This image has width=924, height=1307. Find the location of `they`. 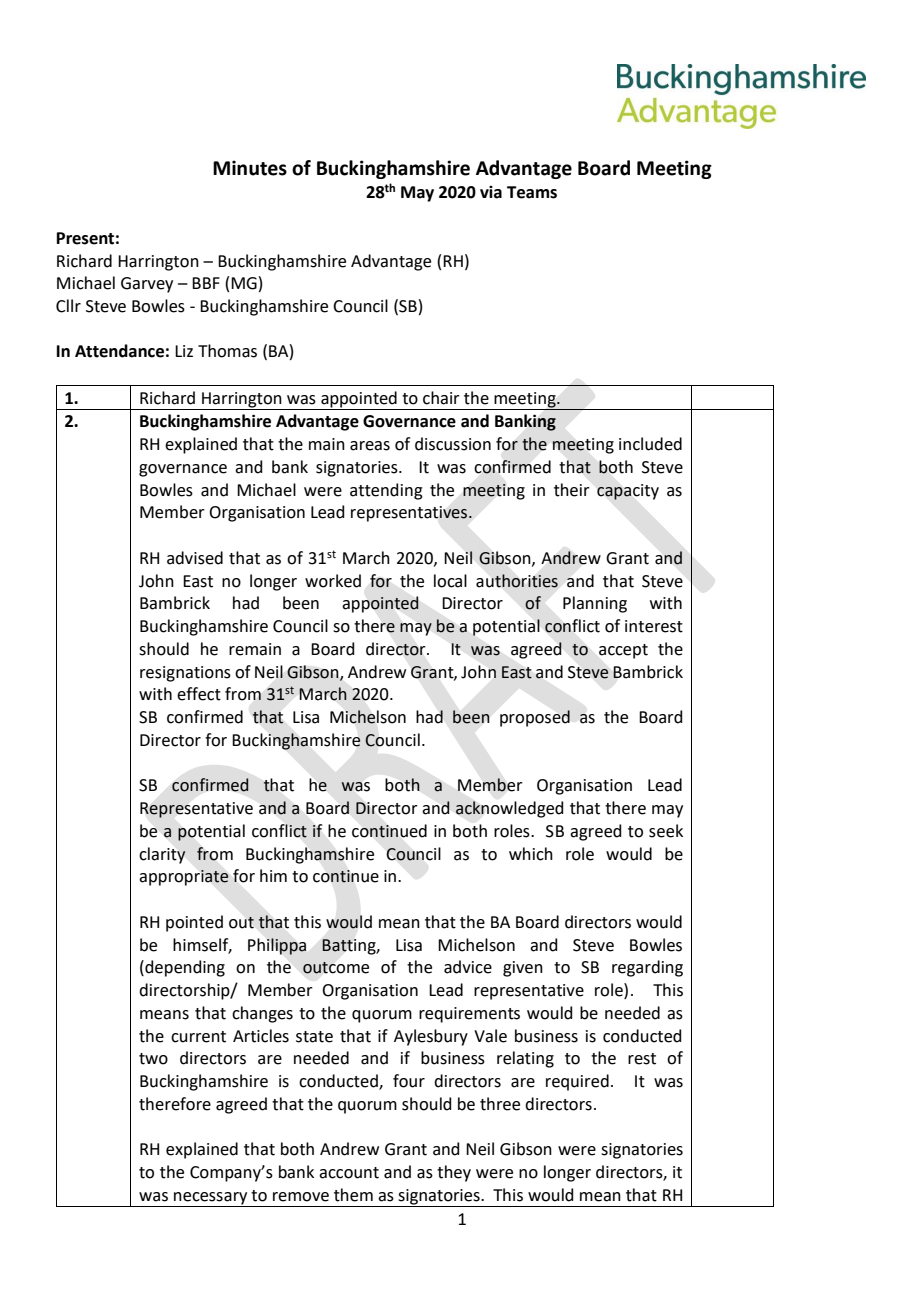

they is located at coordinates (454, 1173).
